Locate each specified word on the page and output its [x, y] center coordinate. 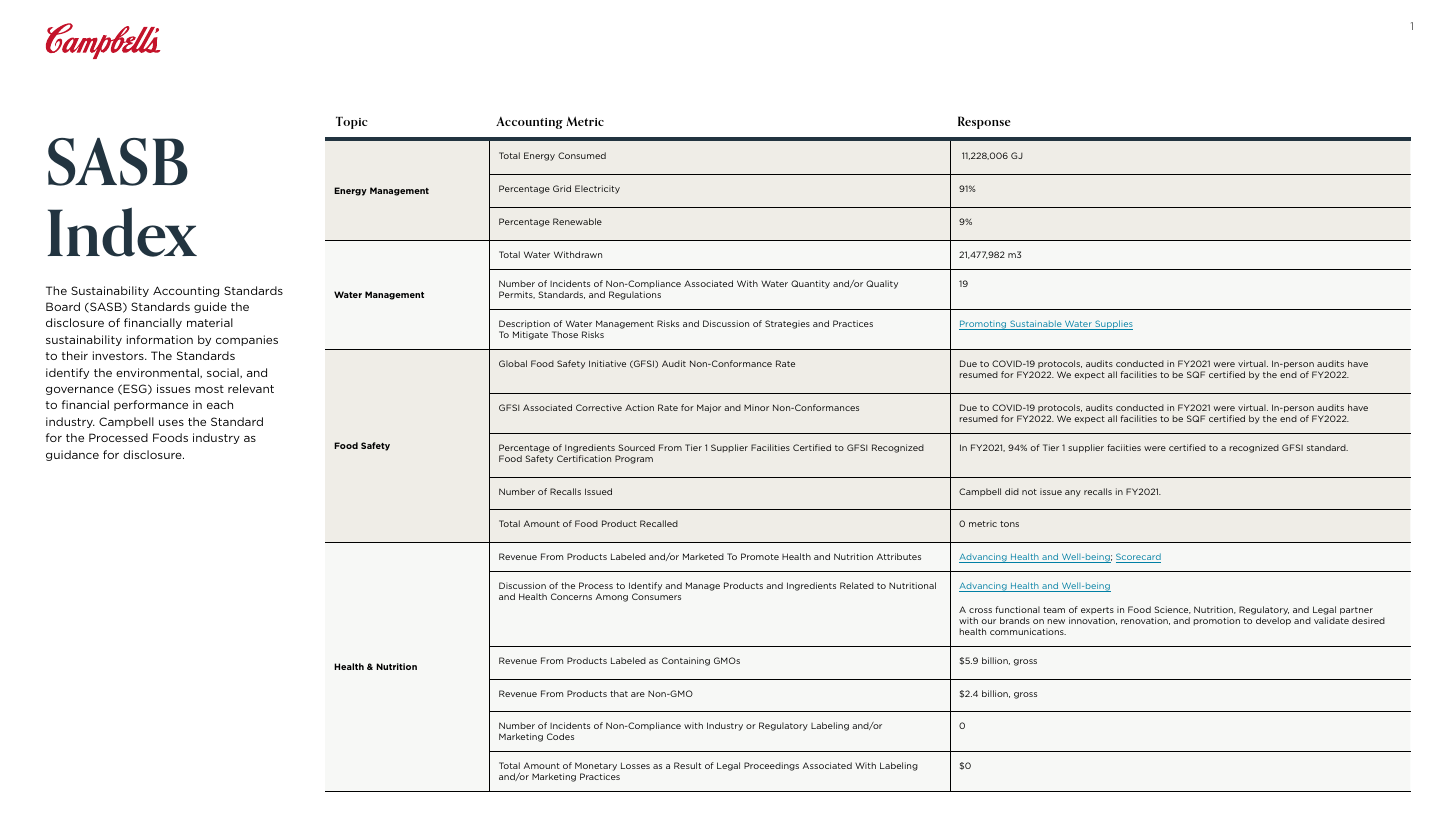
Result [687, 765]
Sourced [637, 447]
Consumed [582, 155]
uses [171, 423]
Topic [352, 122]
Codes [560, 736]
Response [984, 122]
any [1073, 493]
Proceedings [771, 766]
